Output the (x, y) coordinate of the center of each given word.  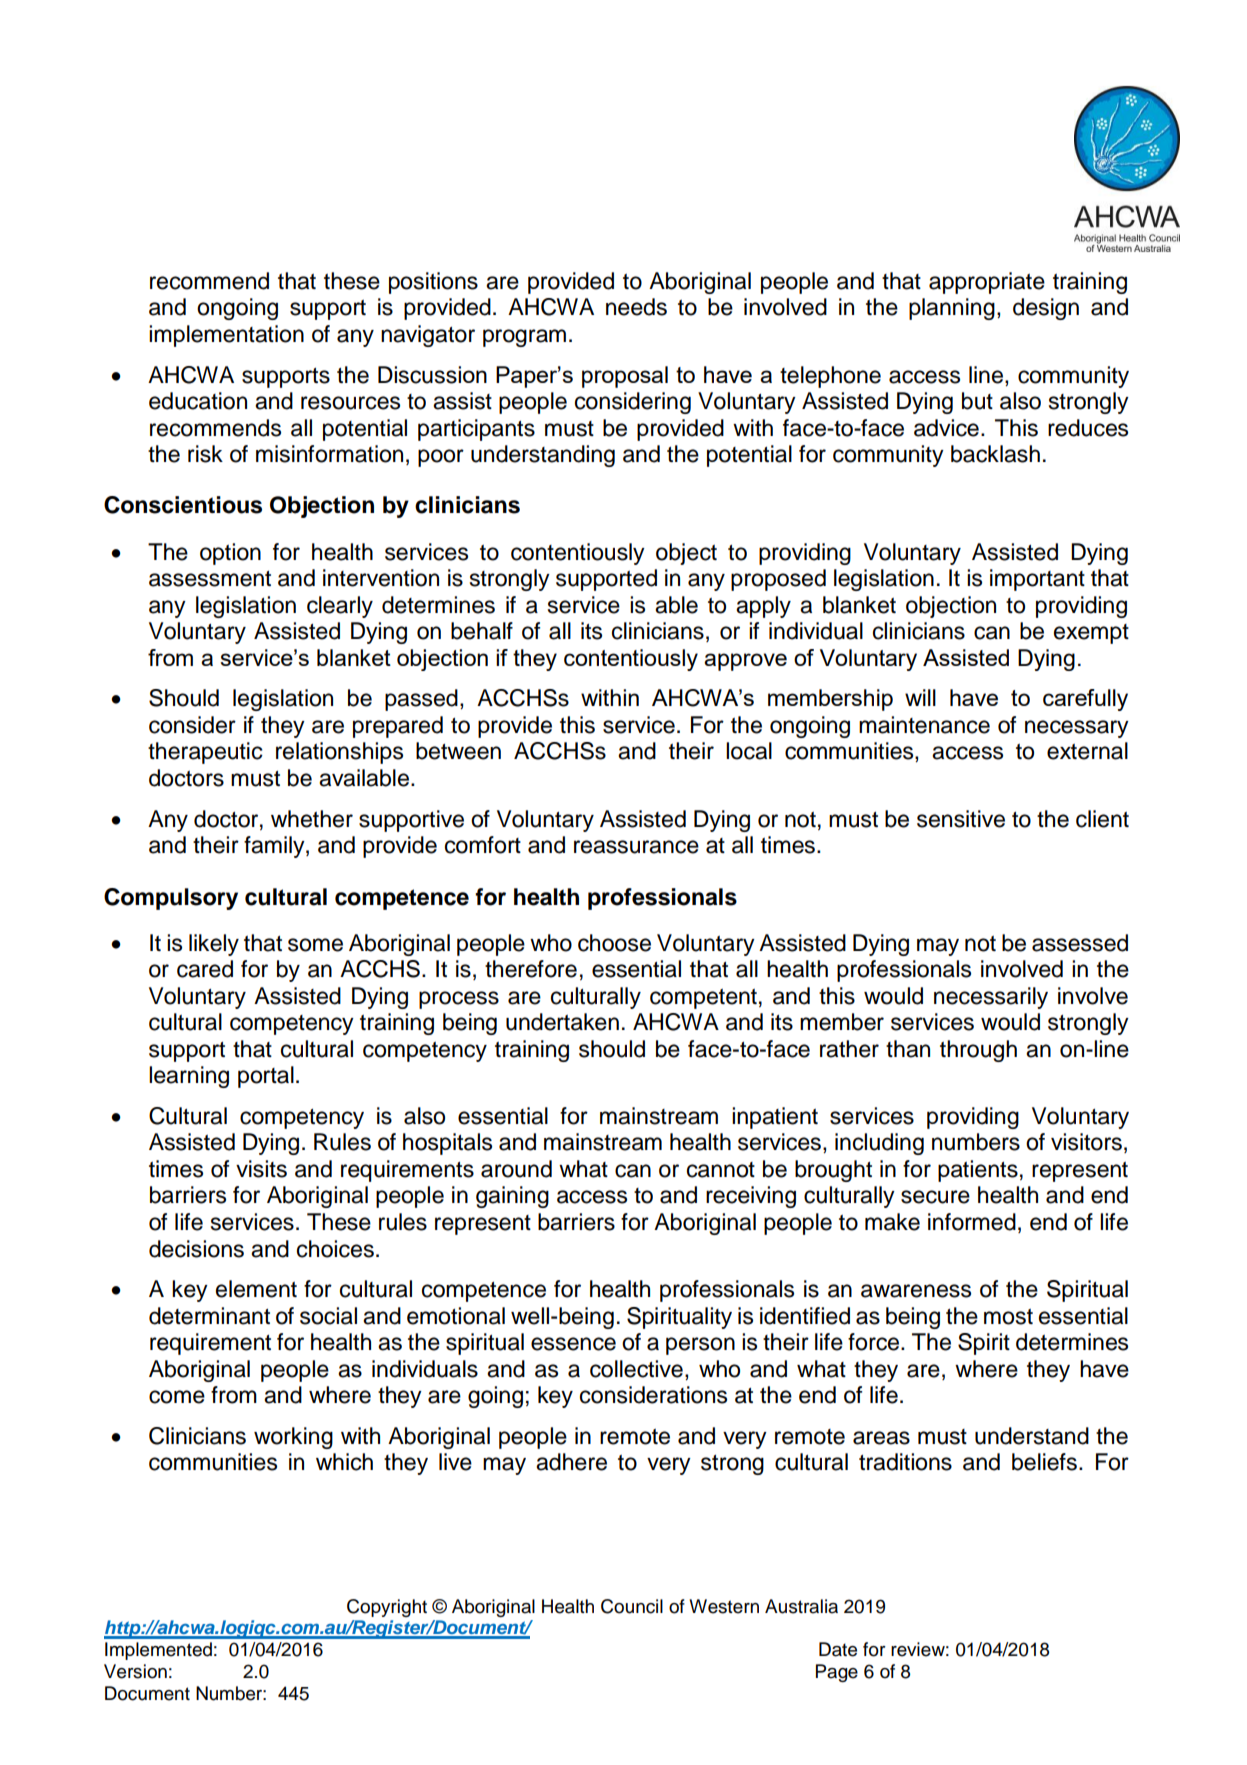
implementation (226, 336)
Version (135, 1671)
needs (636, 307)
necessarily (991, 998)
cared (205, 969)
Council (632, 1606)
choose (614, 943)
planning (952, 309)
